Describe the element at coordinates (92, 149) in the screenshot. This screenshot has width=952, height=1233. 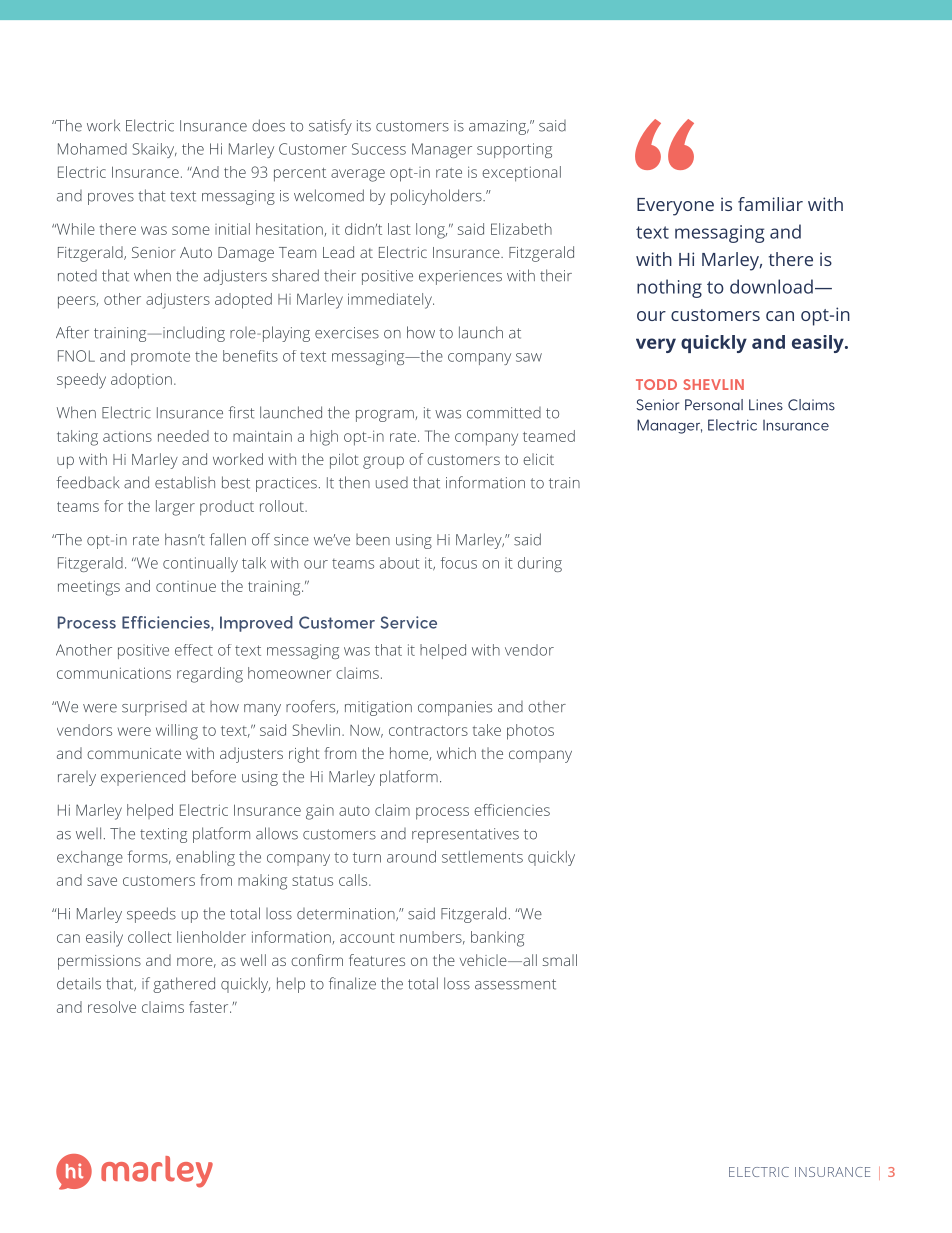
I see `Mohamed` at that location.
